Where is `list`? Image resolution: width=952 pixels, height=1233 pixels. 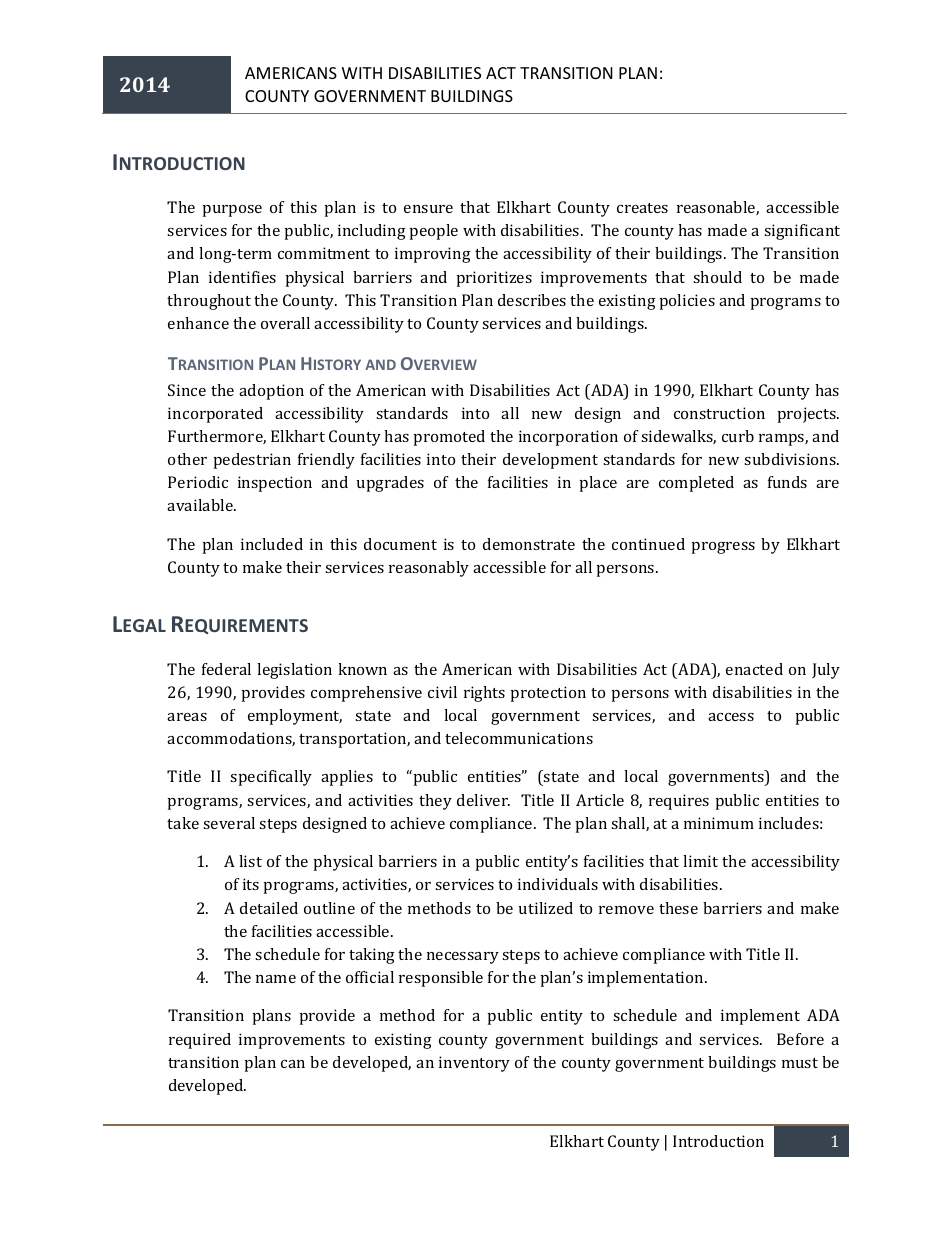
list is located at coordinates (250, 861).
